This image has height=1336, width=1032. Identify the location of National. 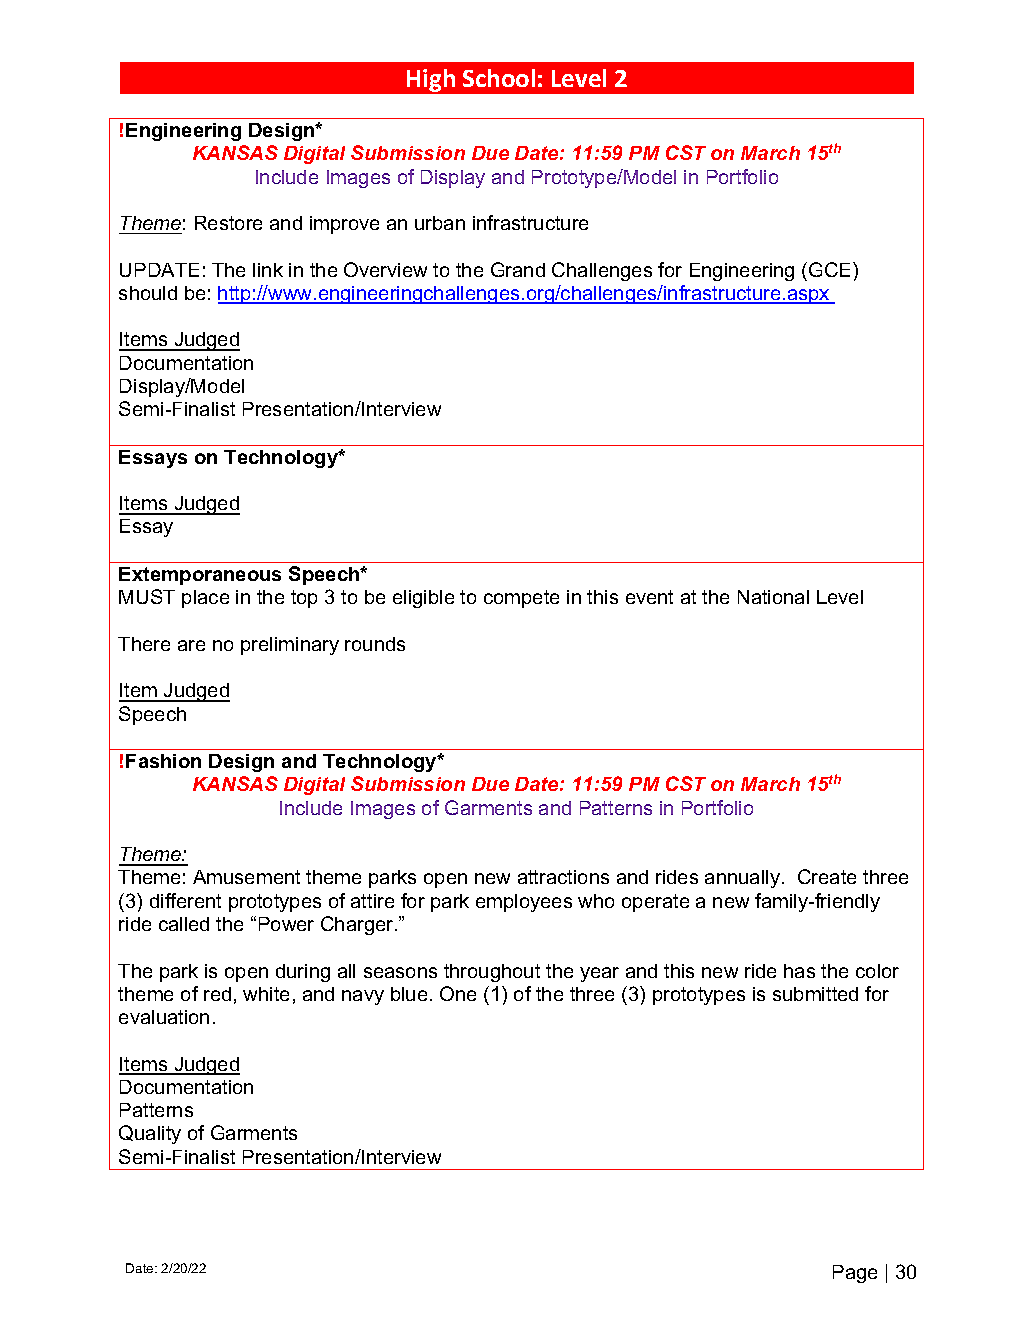
(773, 597).
